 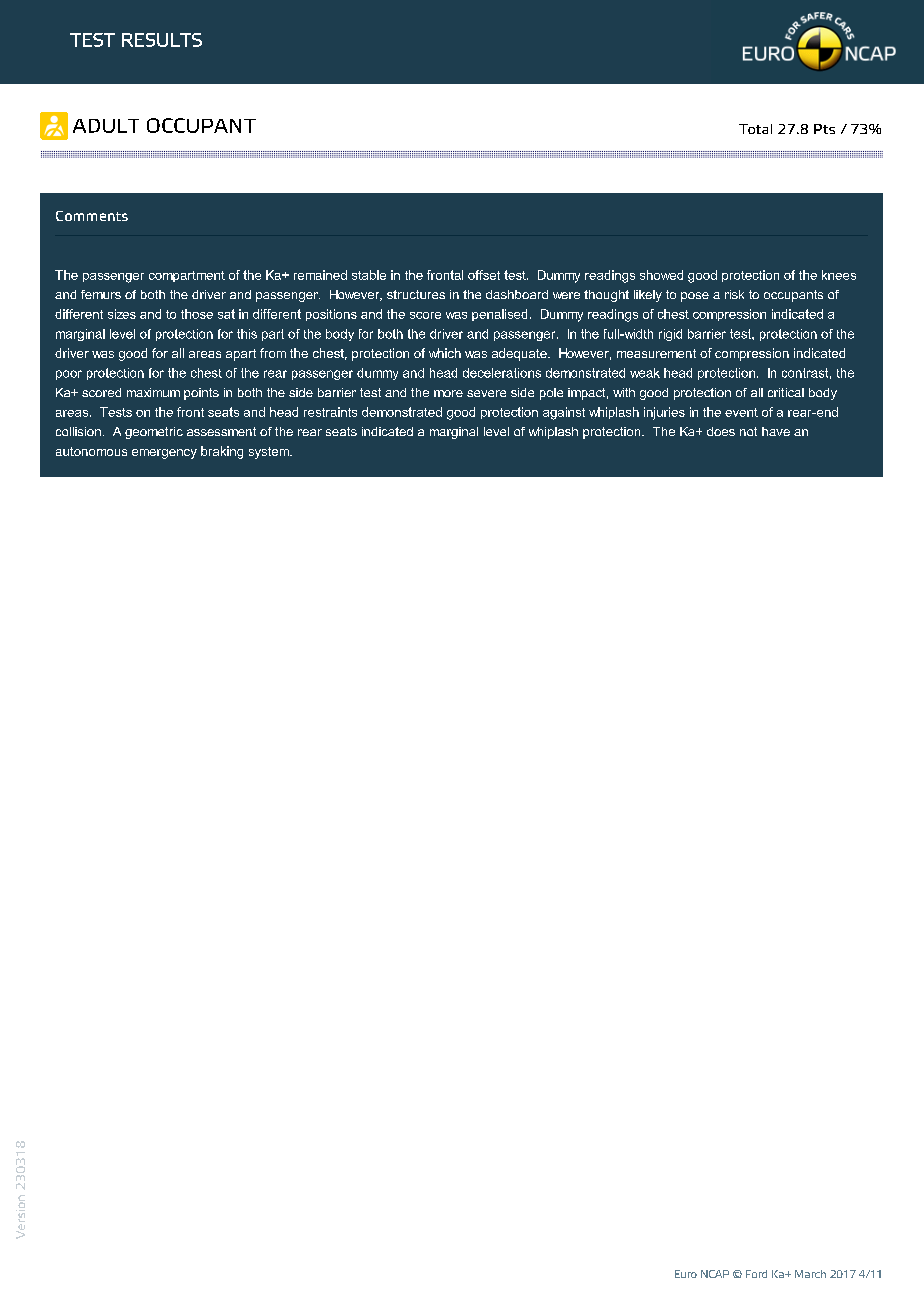 I want to click on Total, so click(x=755, y=129).
